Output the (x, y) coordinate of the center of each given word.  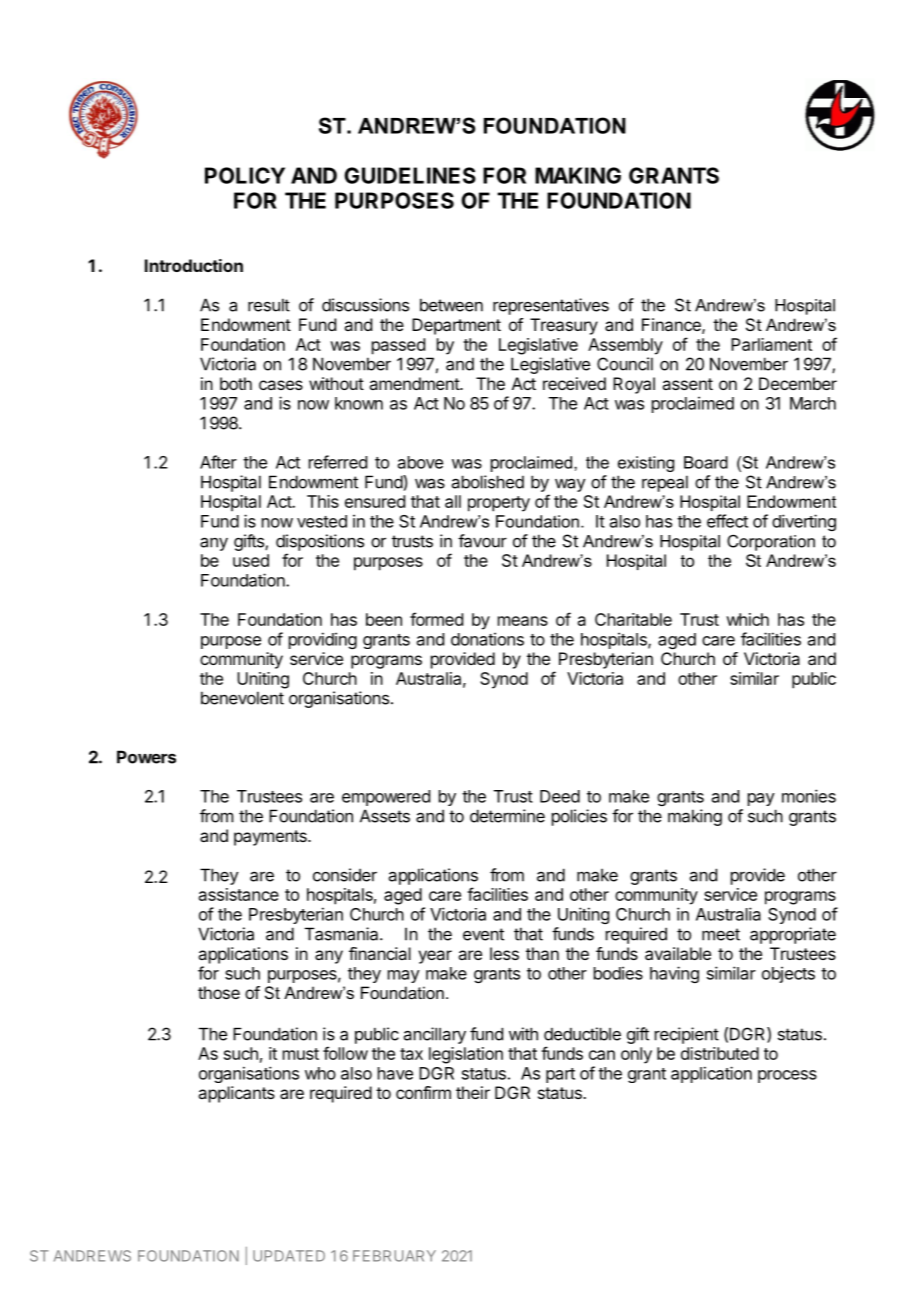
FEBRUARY (394, 1256)
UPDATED (289, 1256)
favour (482, 541)
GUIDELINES (410, 175)
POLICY (245, 175)
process (787, 1076)
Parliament (771, 344)
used (251, 560)
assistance (239, 894)
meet (721, 934)
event (483, 934)
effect (727, 521)
